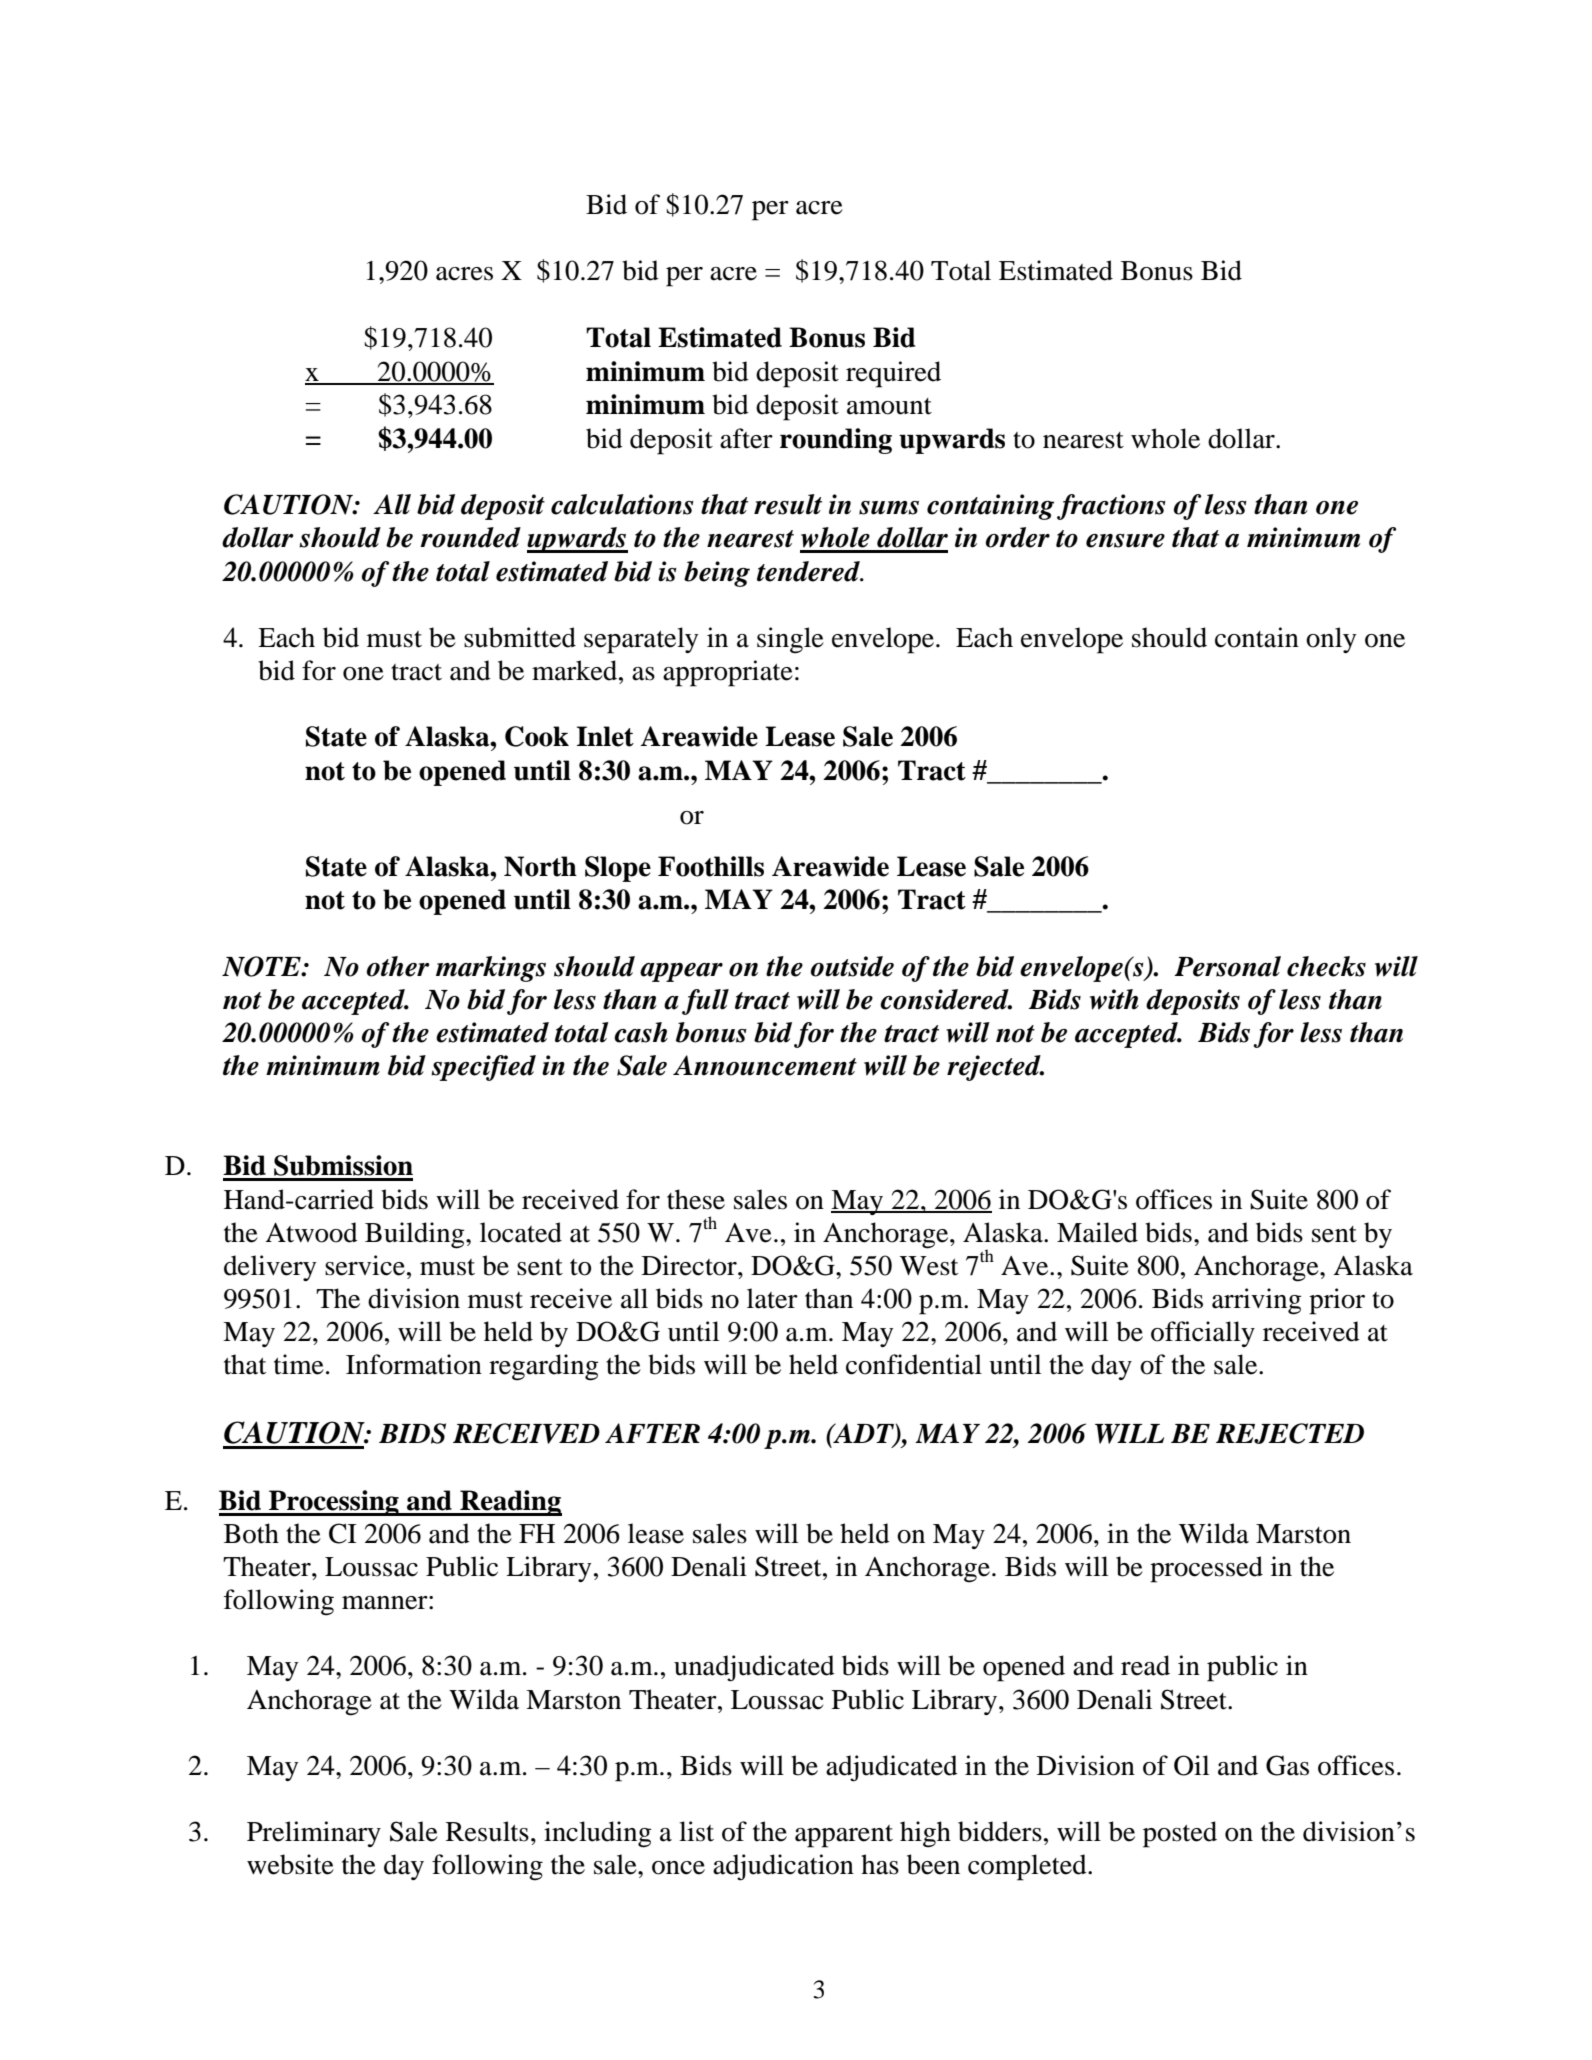 The height and width of the screenshot is (2060, 1592). What do you see at coordinates (772, 1298) in the screenshot?
I see `later` at bounding box center [772, 1298].
